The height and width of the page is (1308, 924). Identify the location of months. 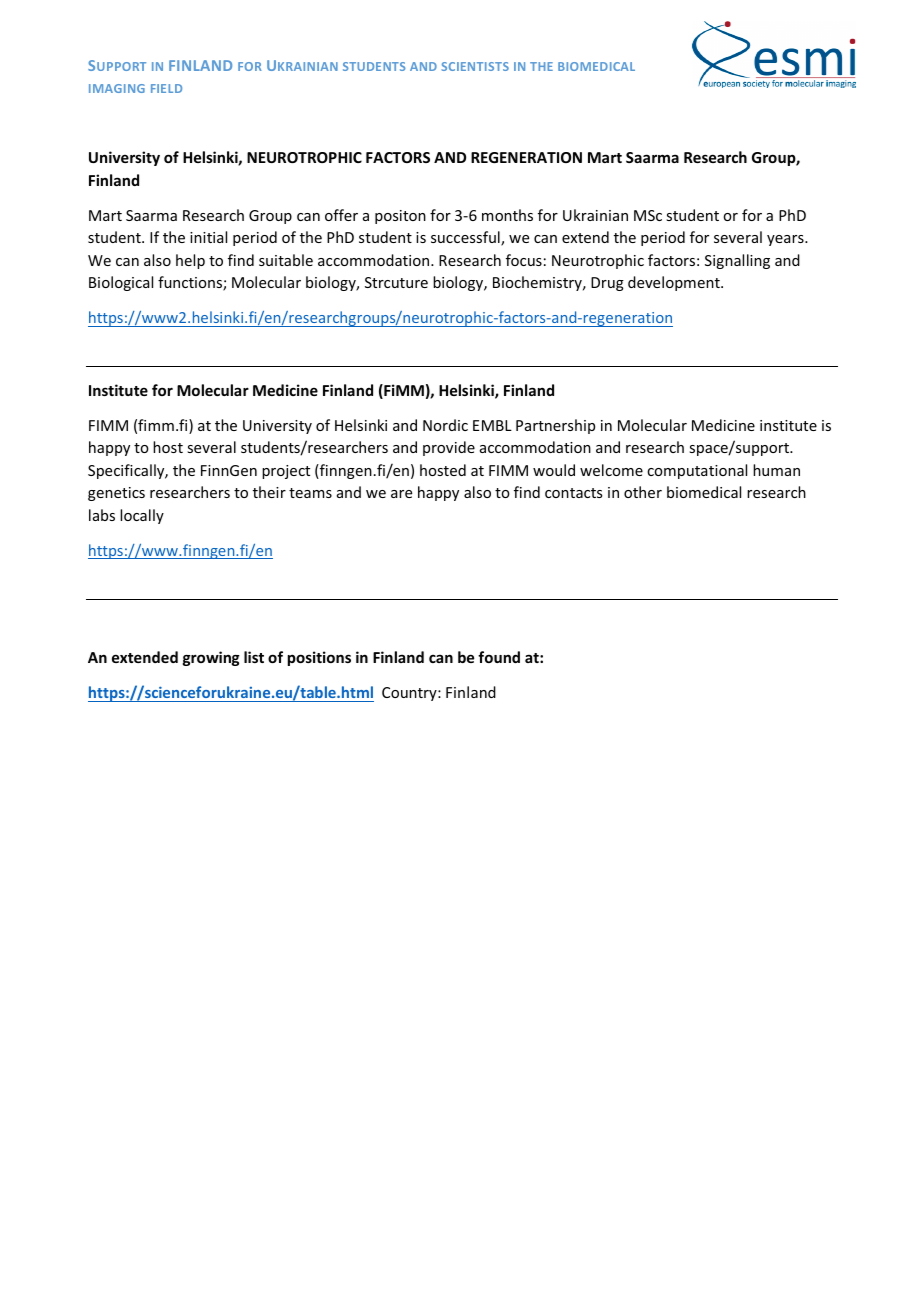
(507, 215).
